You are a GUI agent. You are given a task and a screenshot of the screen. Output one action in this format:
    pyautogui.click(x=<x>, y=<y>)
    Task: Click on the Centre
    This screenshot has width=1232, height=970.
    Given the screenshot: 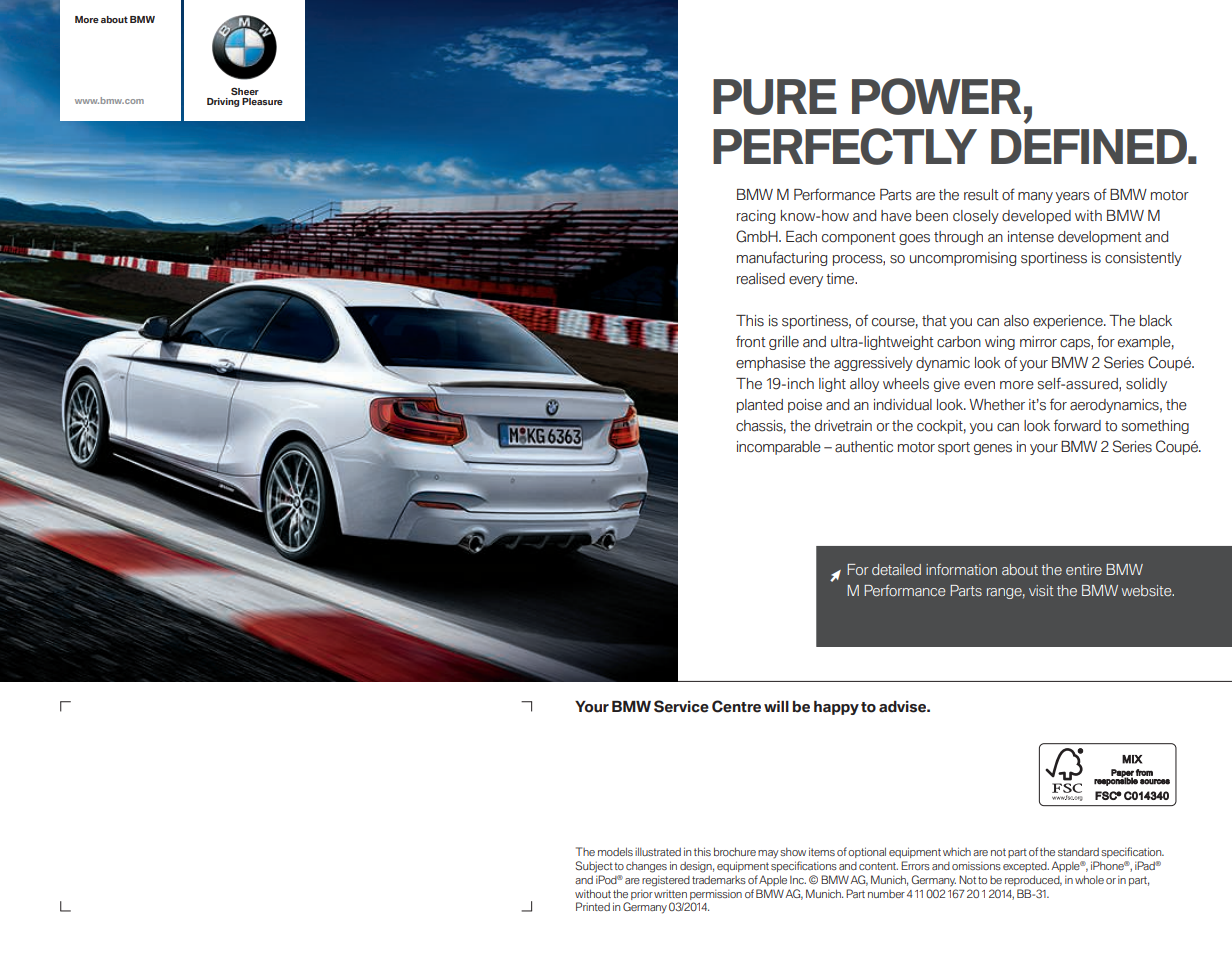 What is the action you would take?
    pyautogui.click(x=736, y=706)
